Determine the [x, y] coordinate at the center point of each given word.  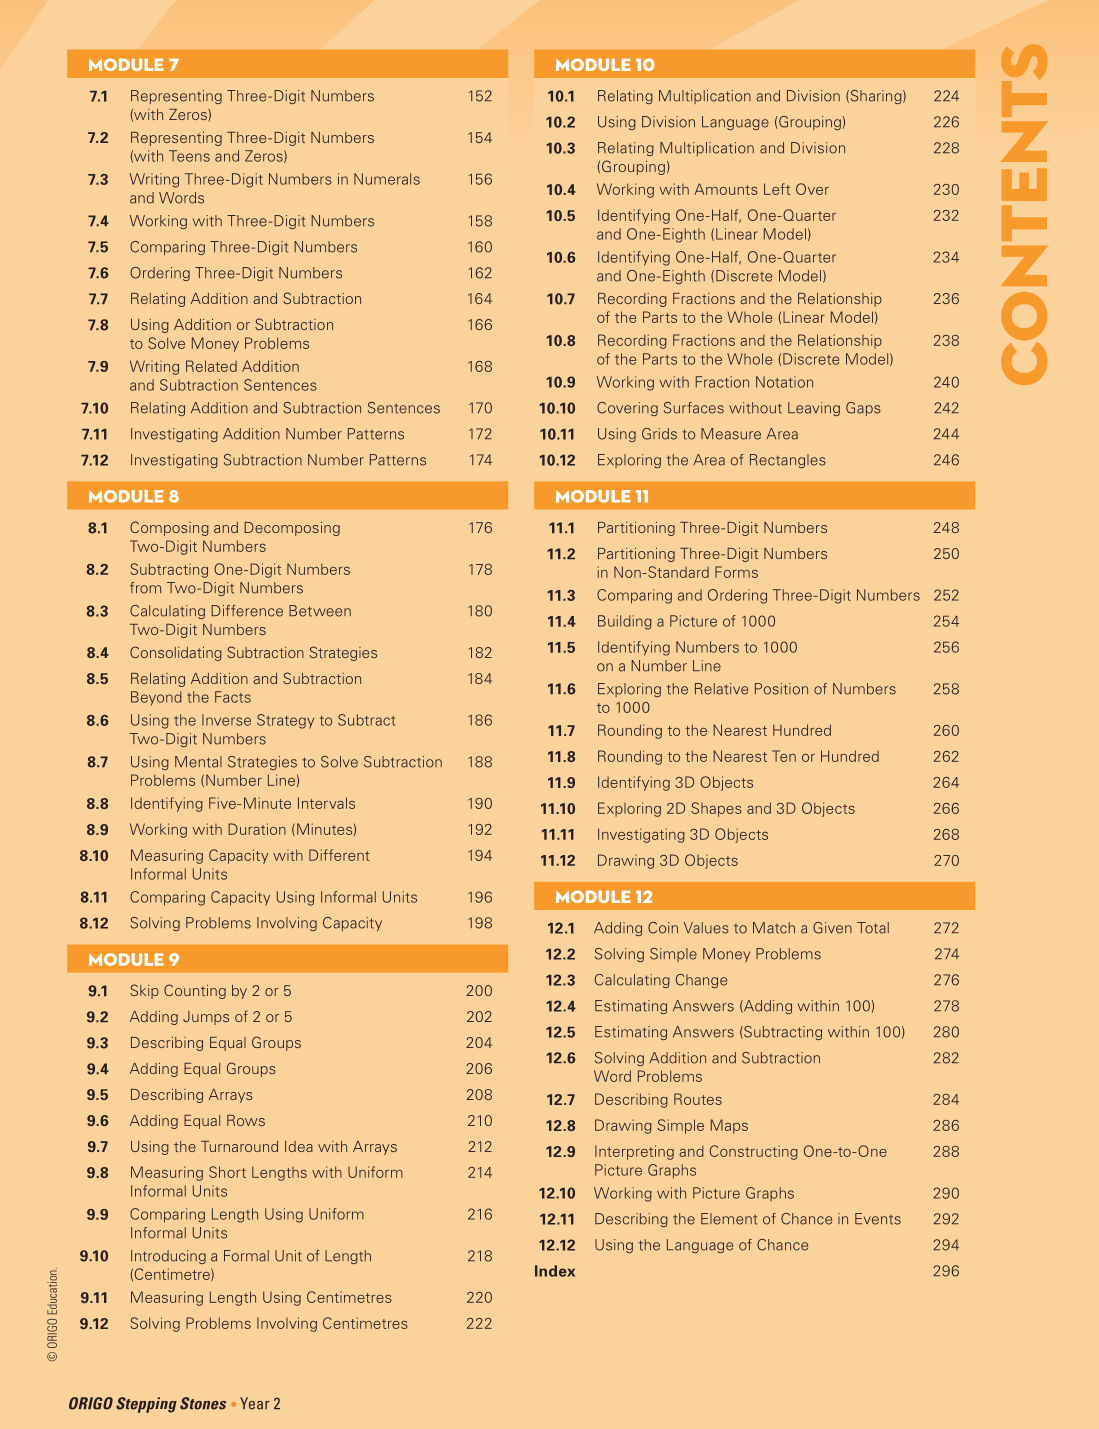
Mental [198, 762]
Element [729, 1219]
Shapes [716, 809]
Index [555, 1271]
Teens [189, 156]
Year [255, 1403]
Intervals [326, 803]
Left [777, 189]
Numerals [387, 179]
